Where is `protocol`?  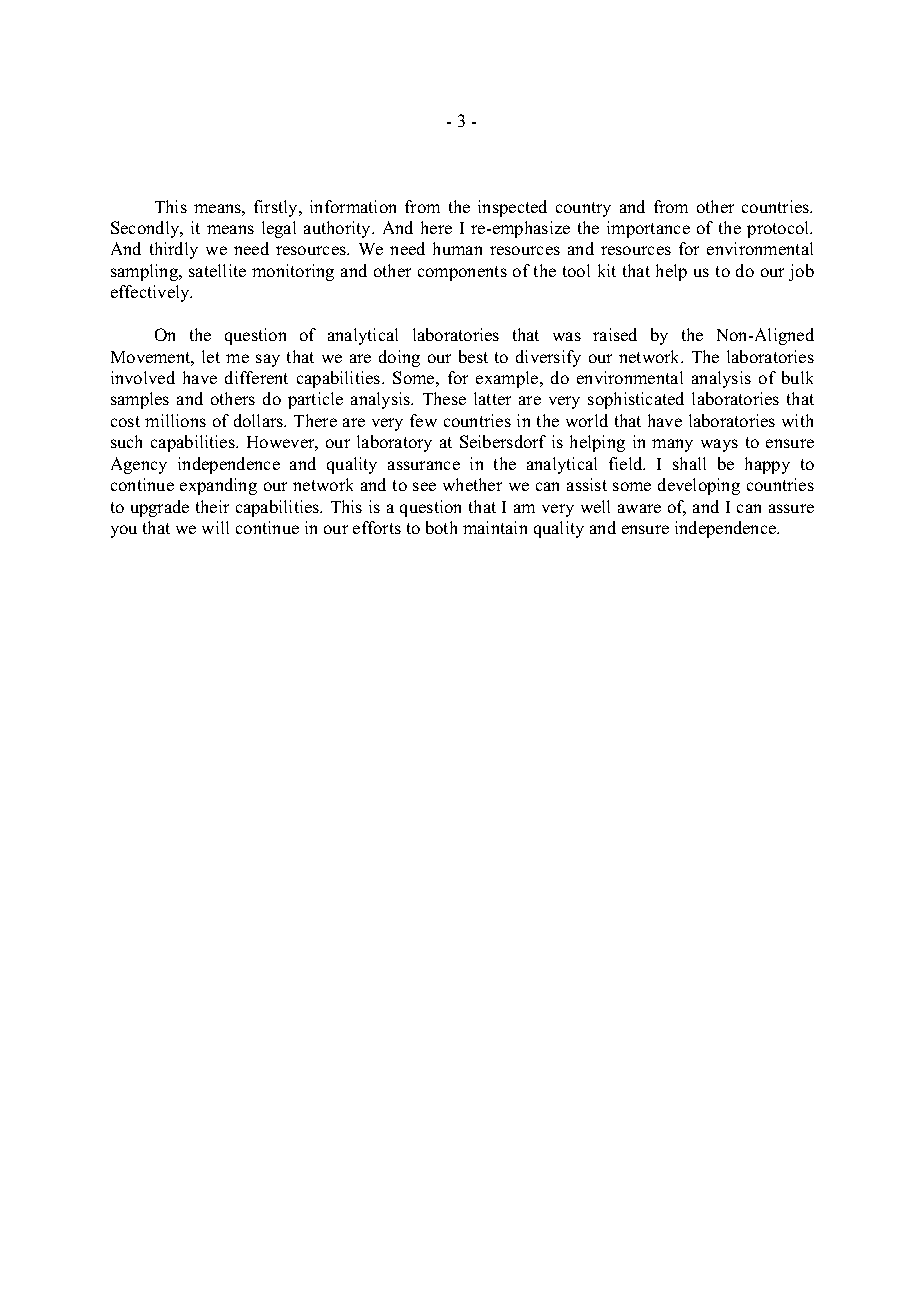 protocol is located at coordinates (779, 229).
